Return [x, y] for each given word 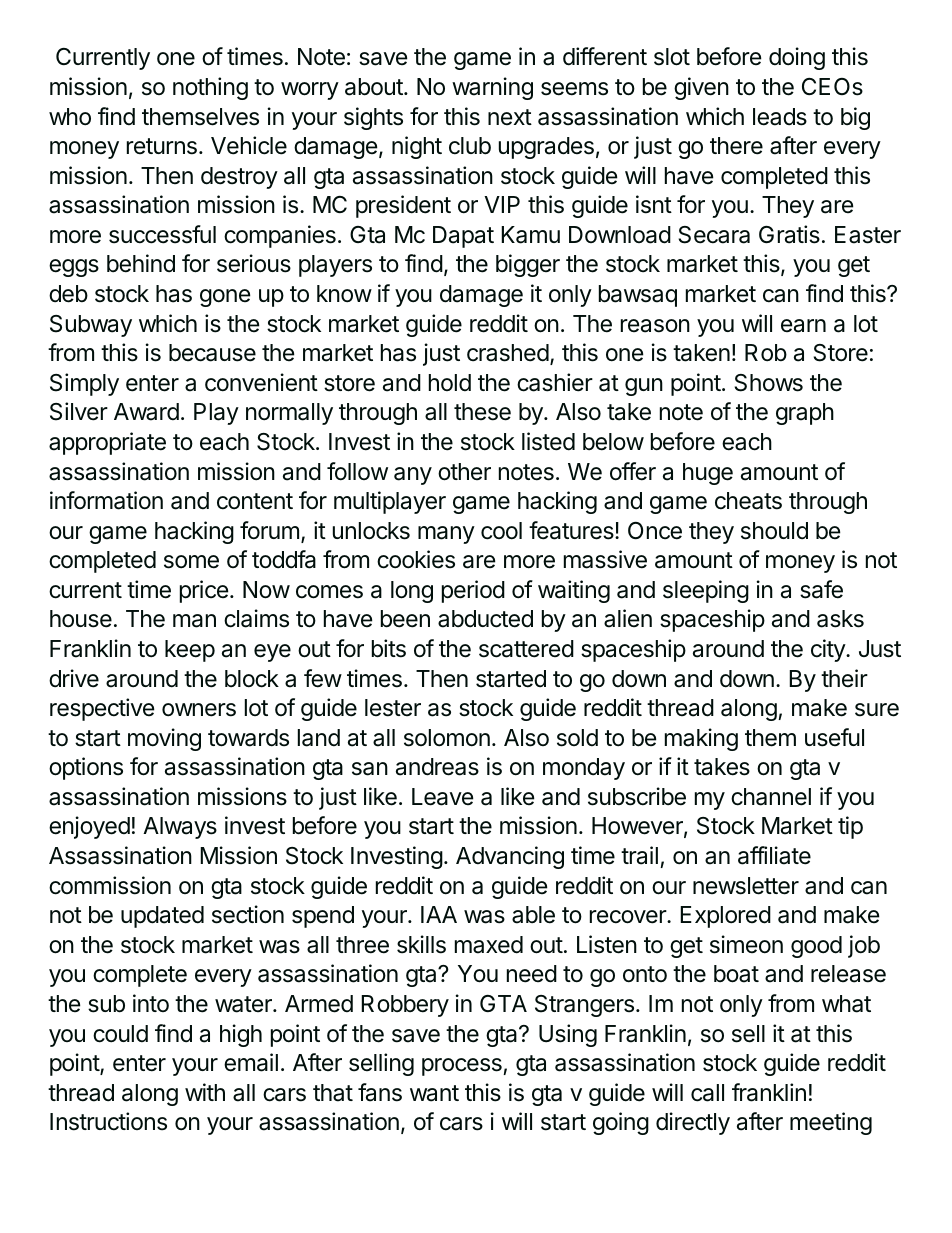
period [473, 591]
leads [780, 117]
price [204, 591]
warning [492, 88]
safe [821, 589]
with [205, 1092]
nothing [210, 88]
